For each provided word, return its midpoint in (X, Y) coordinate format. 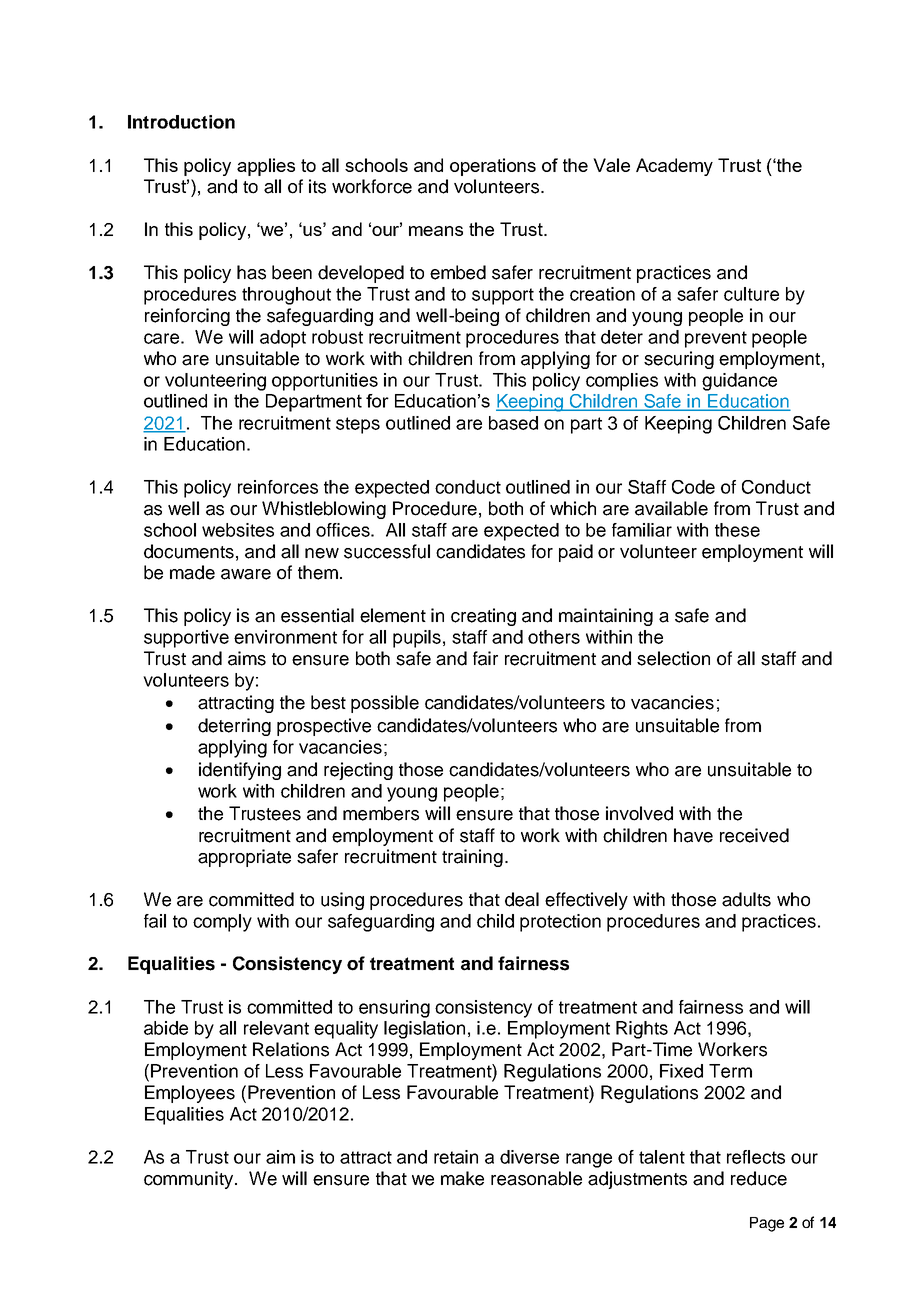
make (462, 1178)
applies (266, 167)
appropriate (244, 858)
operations (493, 167)
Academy (674, 167)
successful (387, 551)
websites (238, 530)
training (472, 858)
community (190, 1180)
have (693, 835)
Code (693, 487)
